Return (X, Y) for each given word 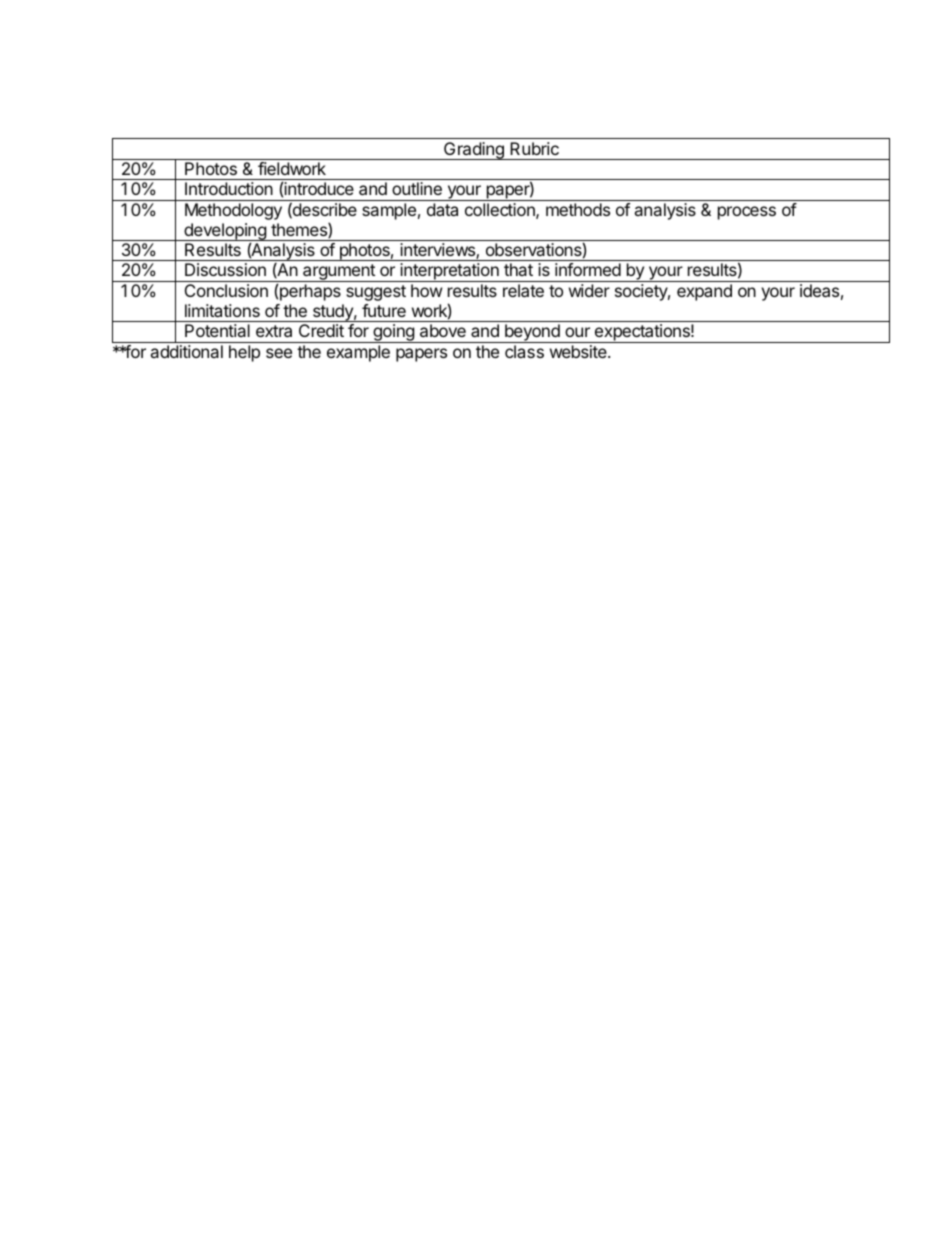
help (244, 353)
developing (225, 232)
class (524, 351)
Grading (474, 151)
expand (704, 292)
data (442, 209)
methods (578, 209)
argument (339, 273)
